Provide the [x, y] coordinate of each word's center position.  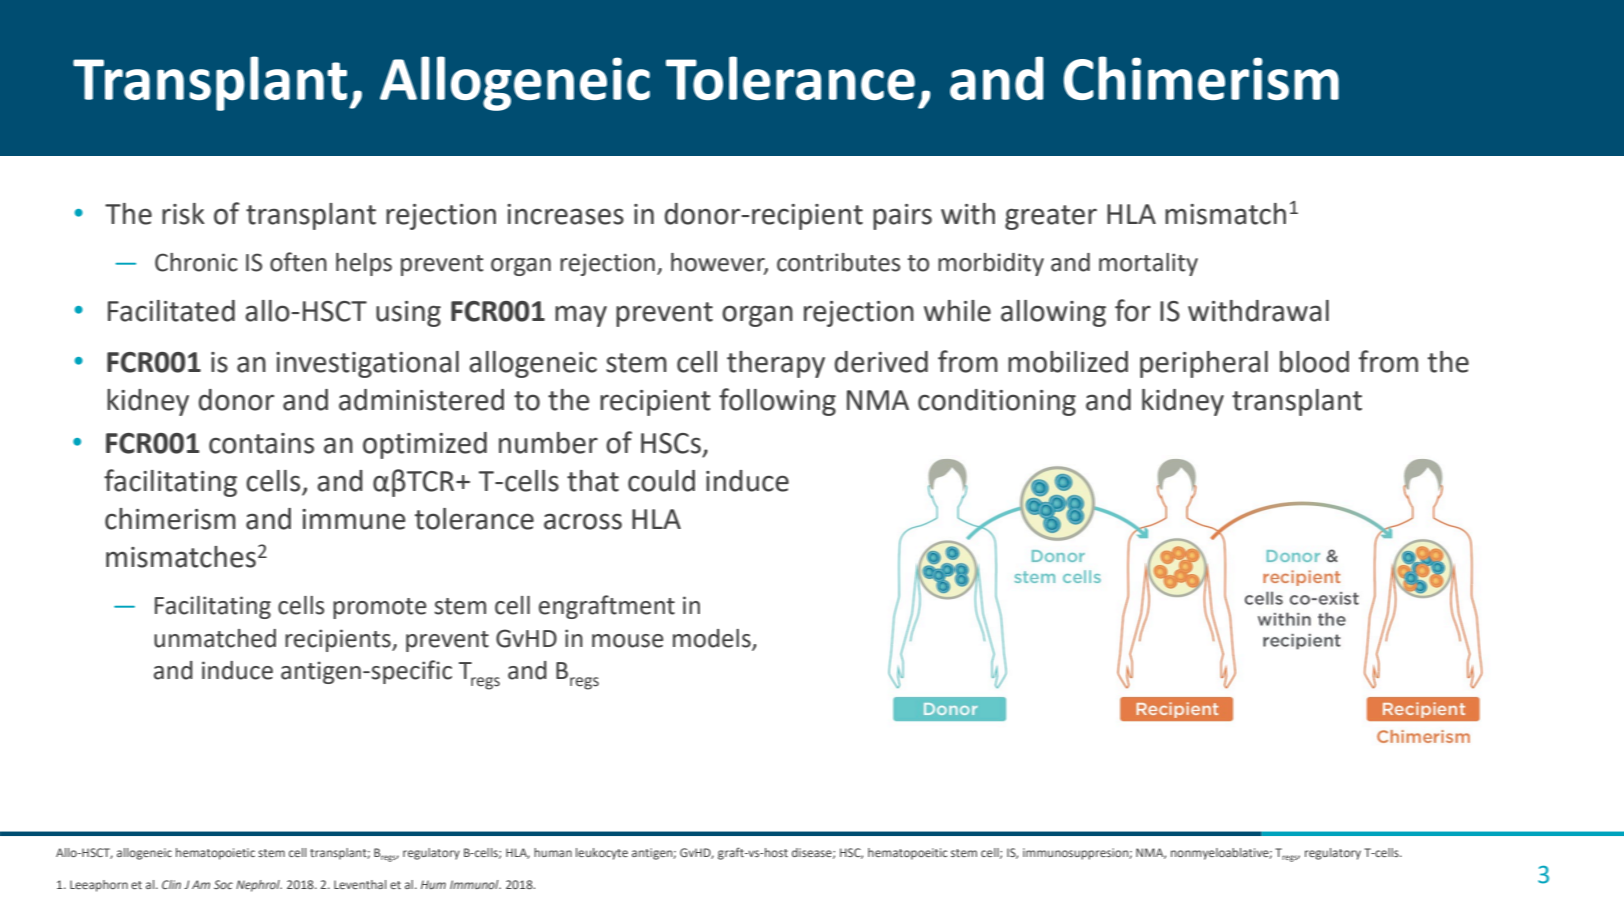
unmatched [215, 638]
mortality [1148, 264]
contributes [838, 262]
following [777, 402]
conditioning [997, 402]
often [298, 262]
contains [261, 443]
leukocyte [602, 854]
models [712, 638]
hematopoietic [215, 854]
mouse [627, 641]
